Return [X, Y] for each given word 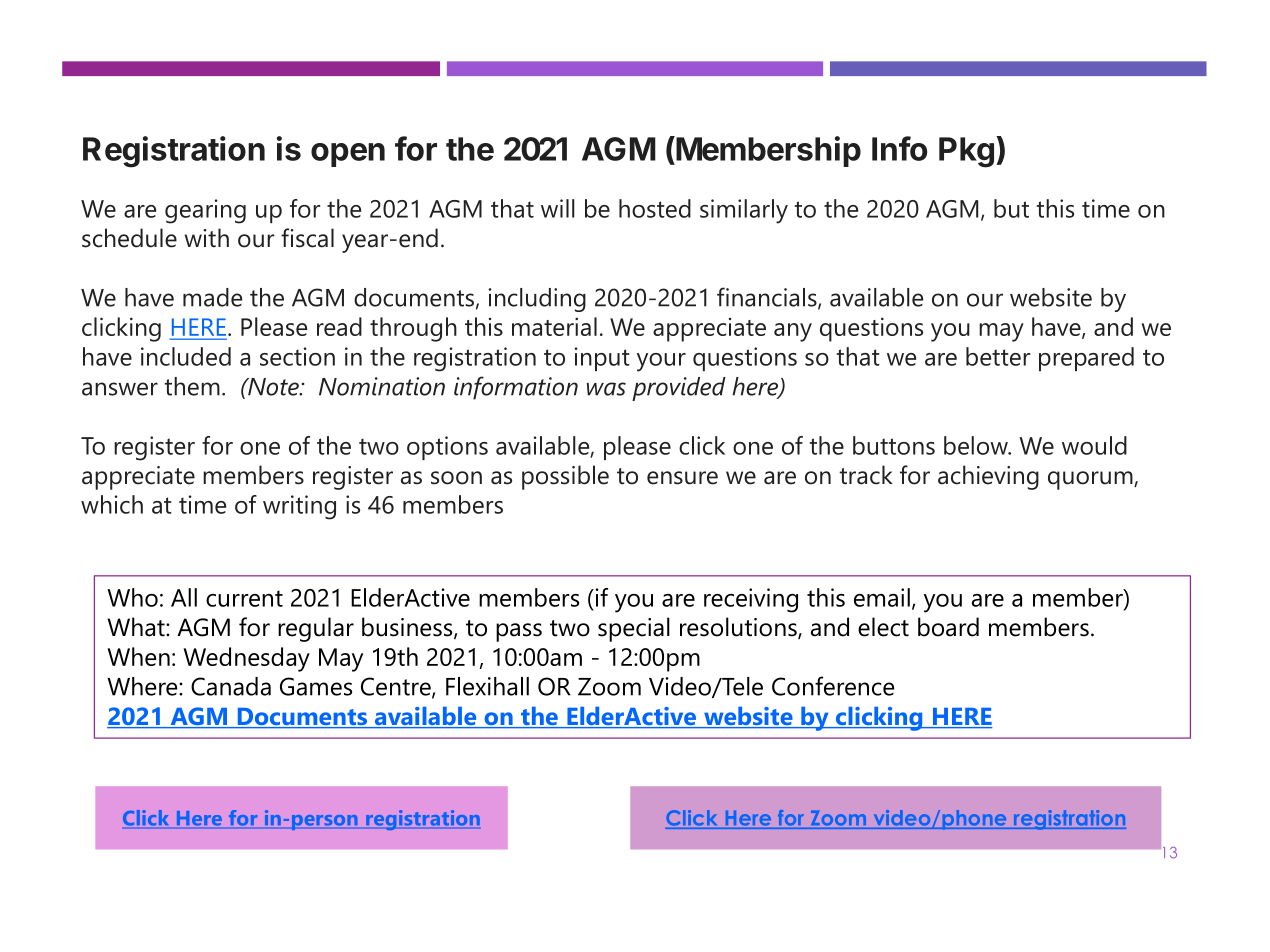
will [558, 208]
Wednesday [246, 659]
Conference [833, 686]
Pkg [966, 152]
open [348, 155]
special [634, 629]
